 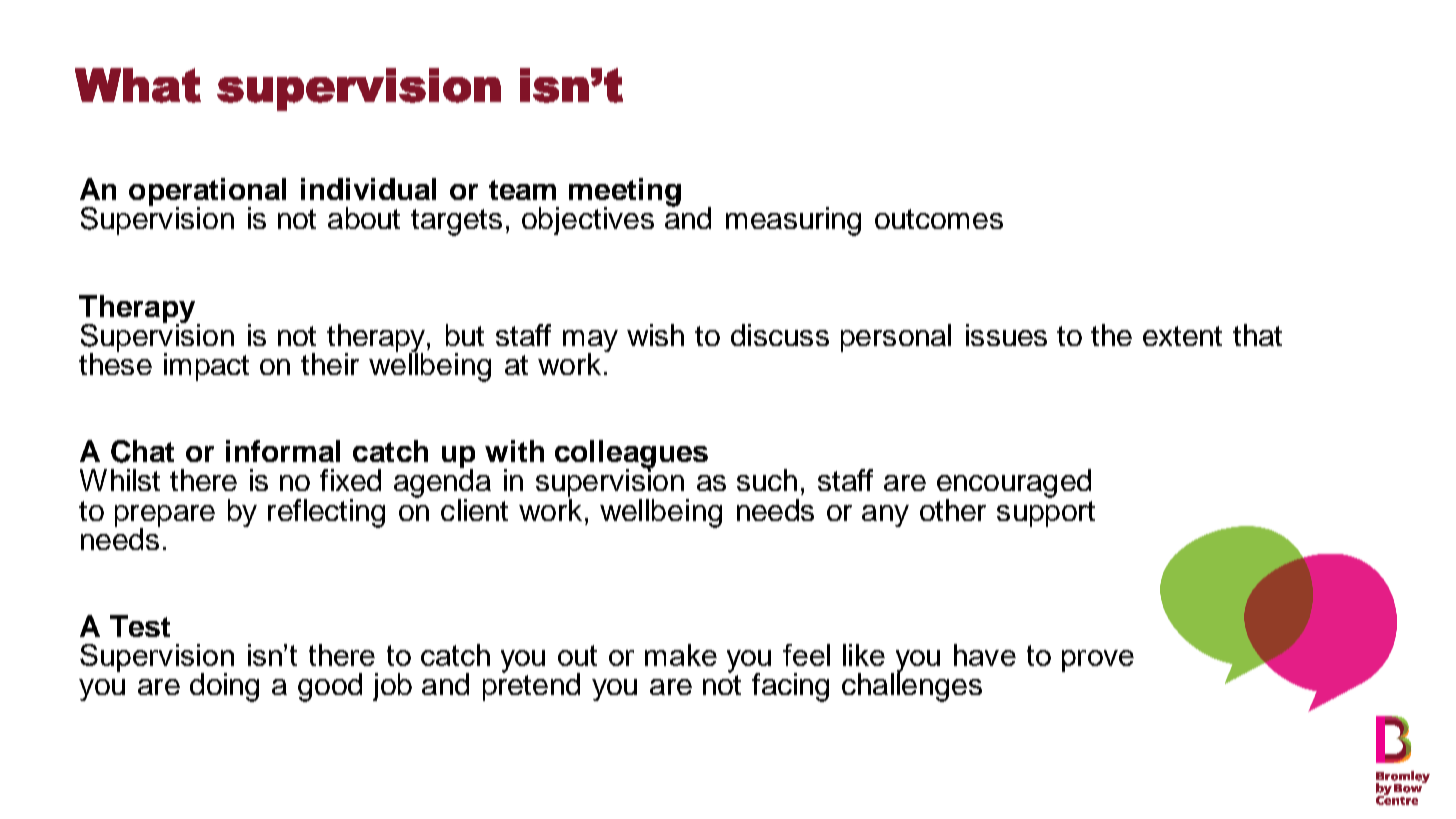 What do you see at coordinates (138, 85) in the page?
I see `What` at bounding box center [138, 85].
